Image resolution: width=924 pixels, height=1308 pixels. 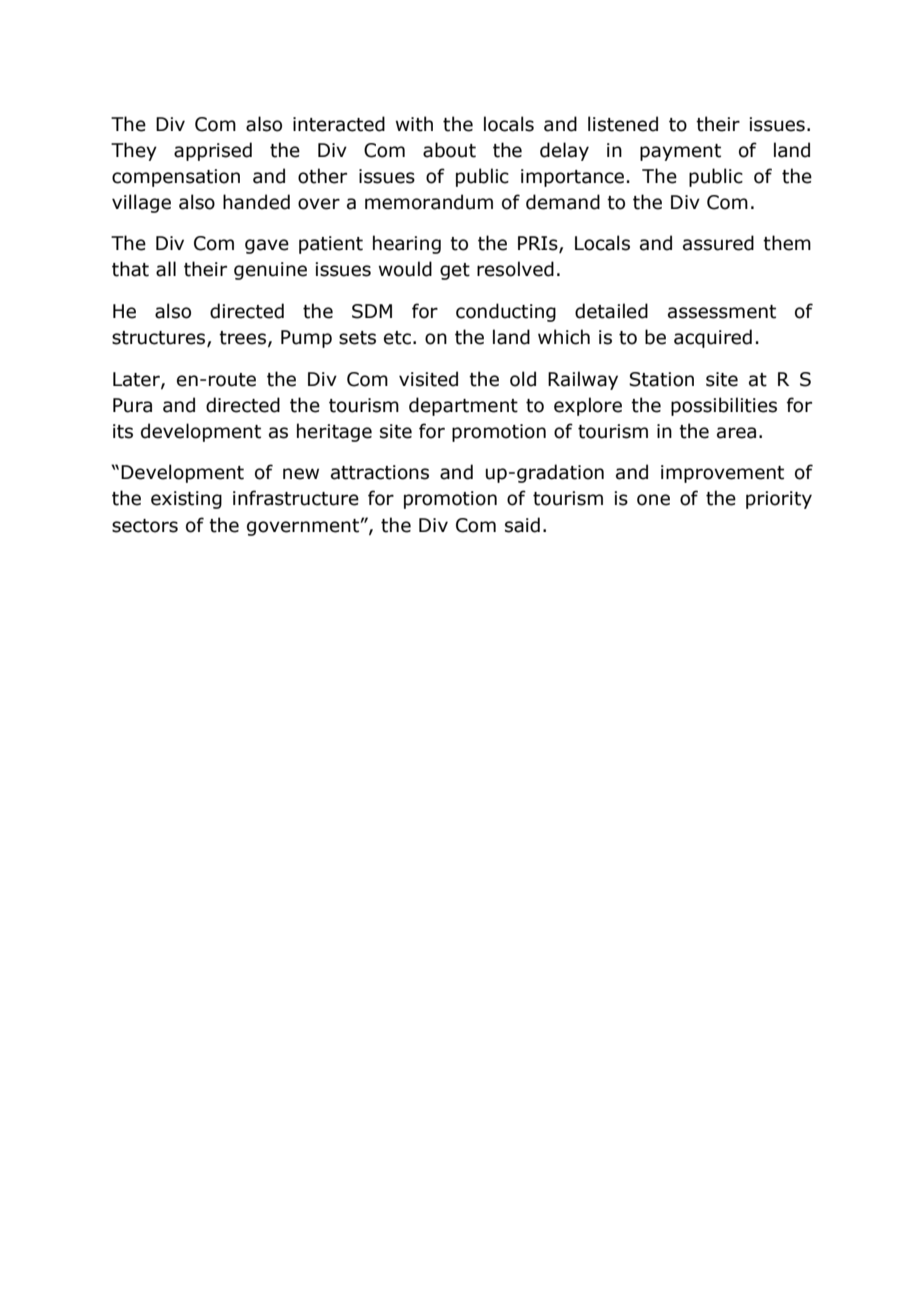 What do you see at coordinates (522, 525) in the document?
I see `said` at bounding box center [522, 525].
